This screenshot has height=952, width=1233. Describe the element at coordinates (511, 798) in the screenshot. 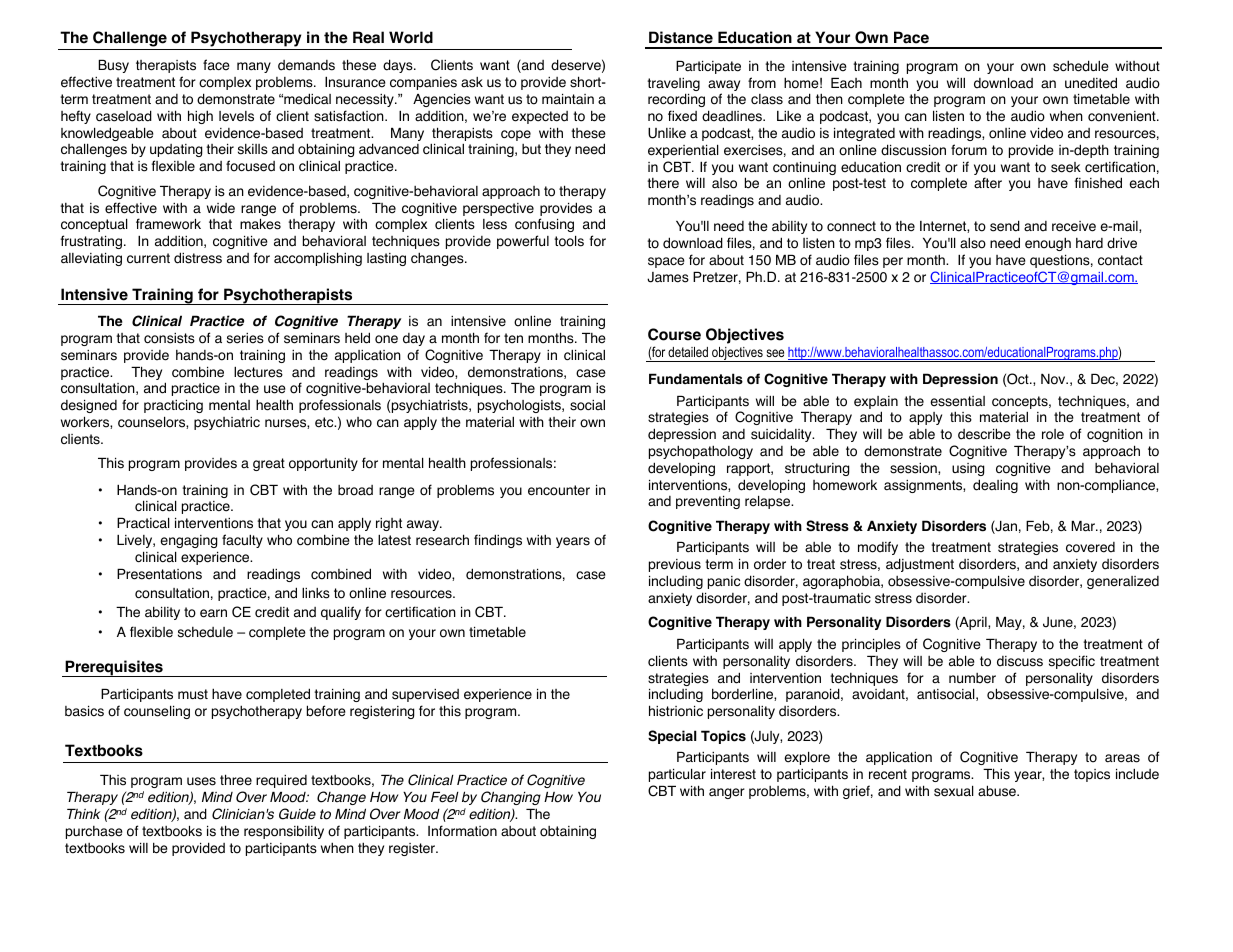

I see `Changing` at that location.
